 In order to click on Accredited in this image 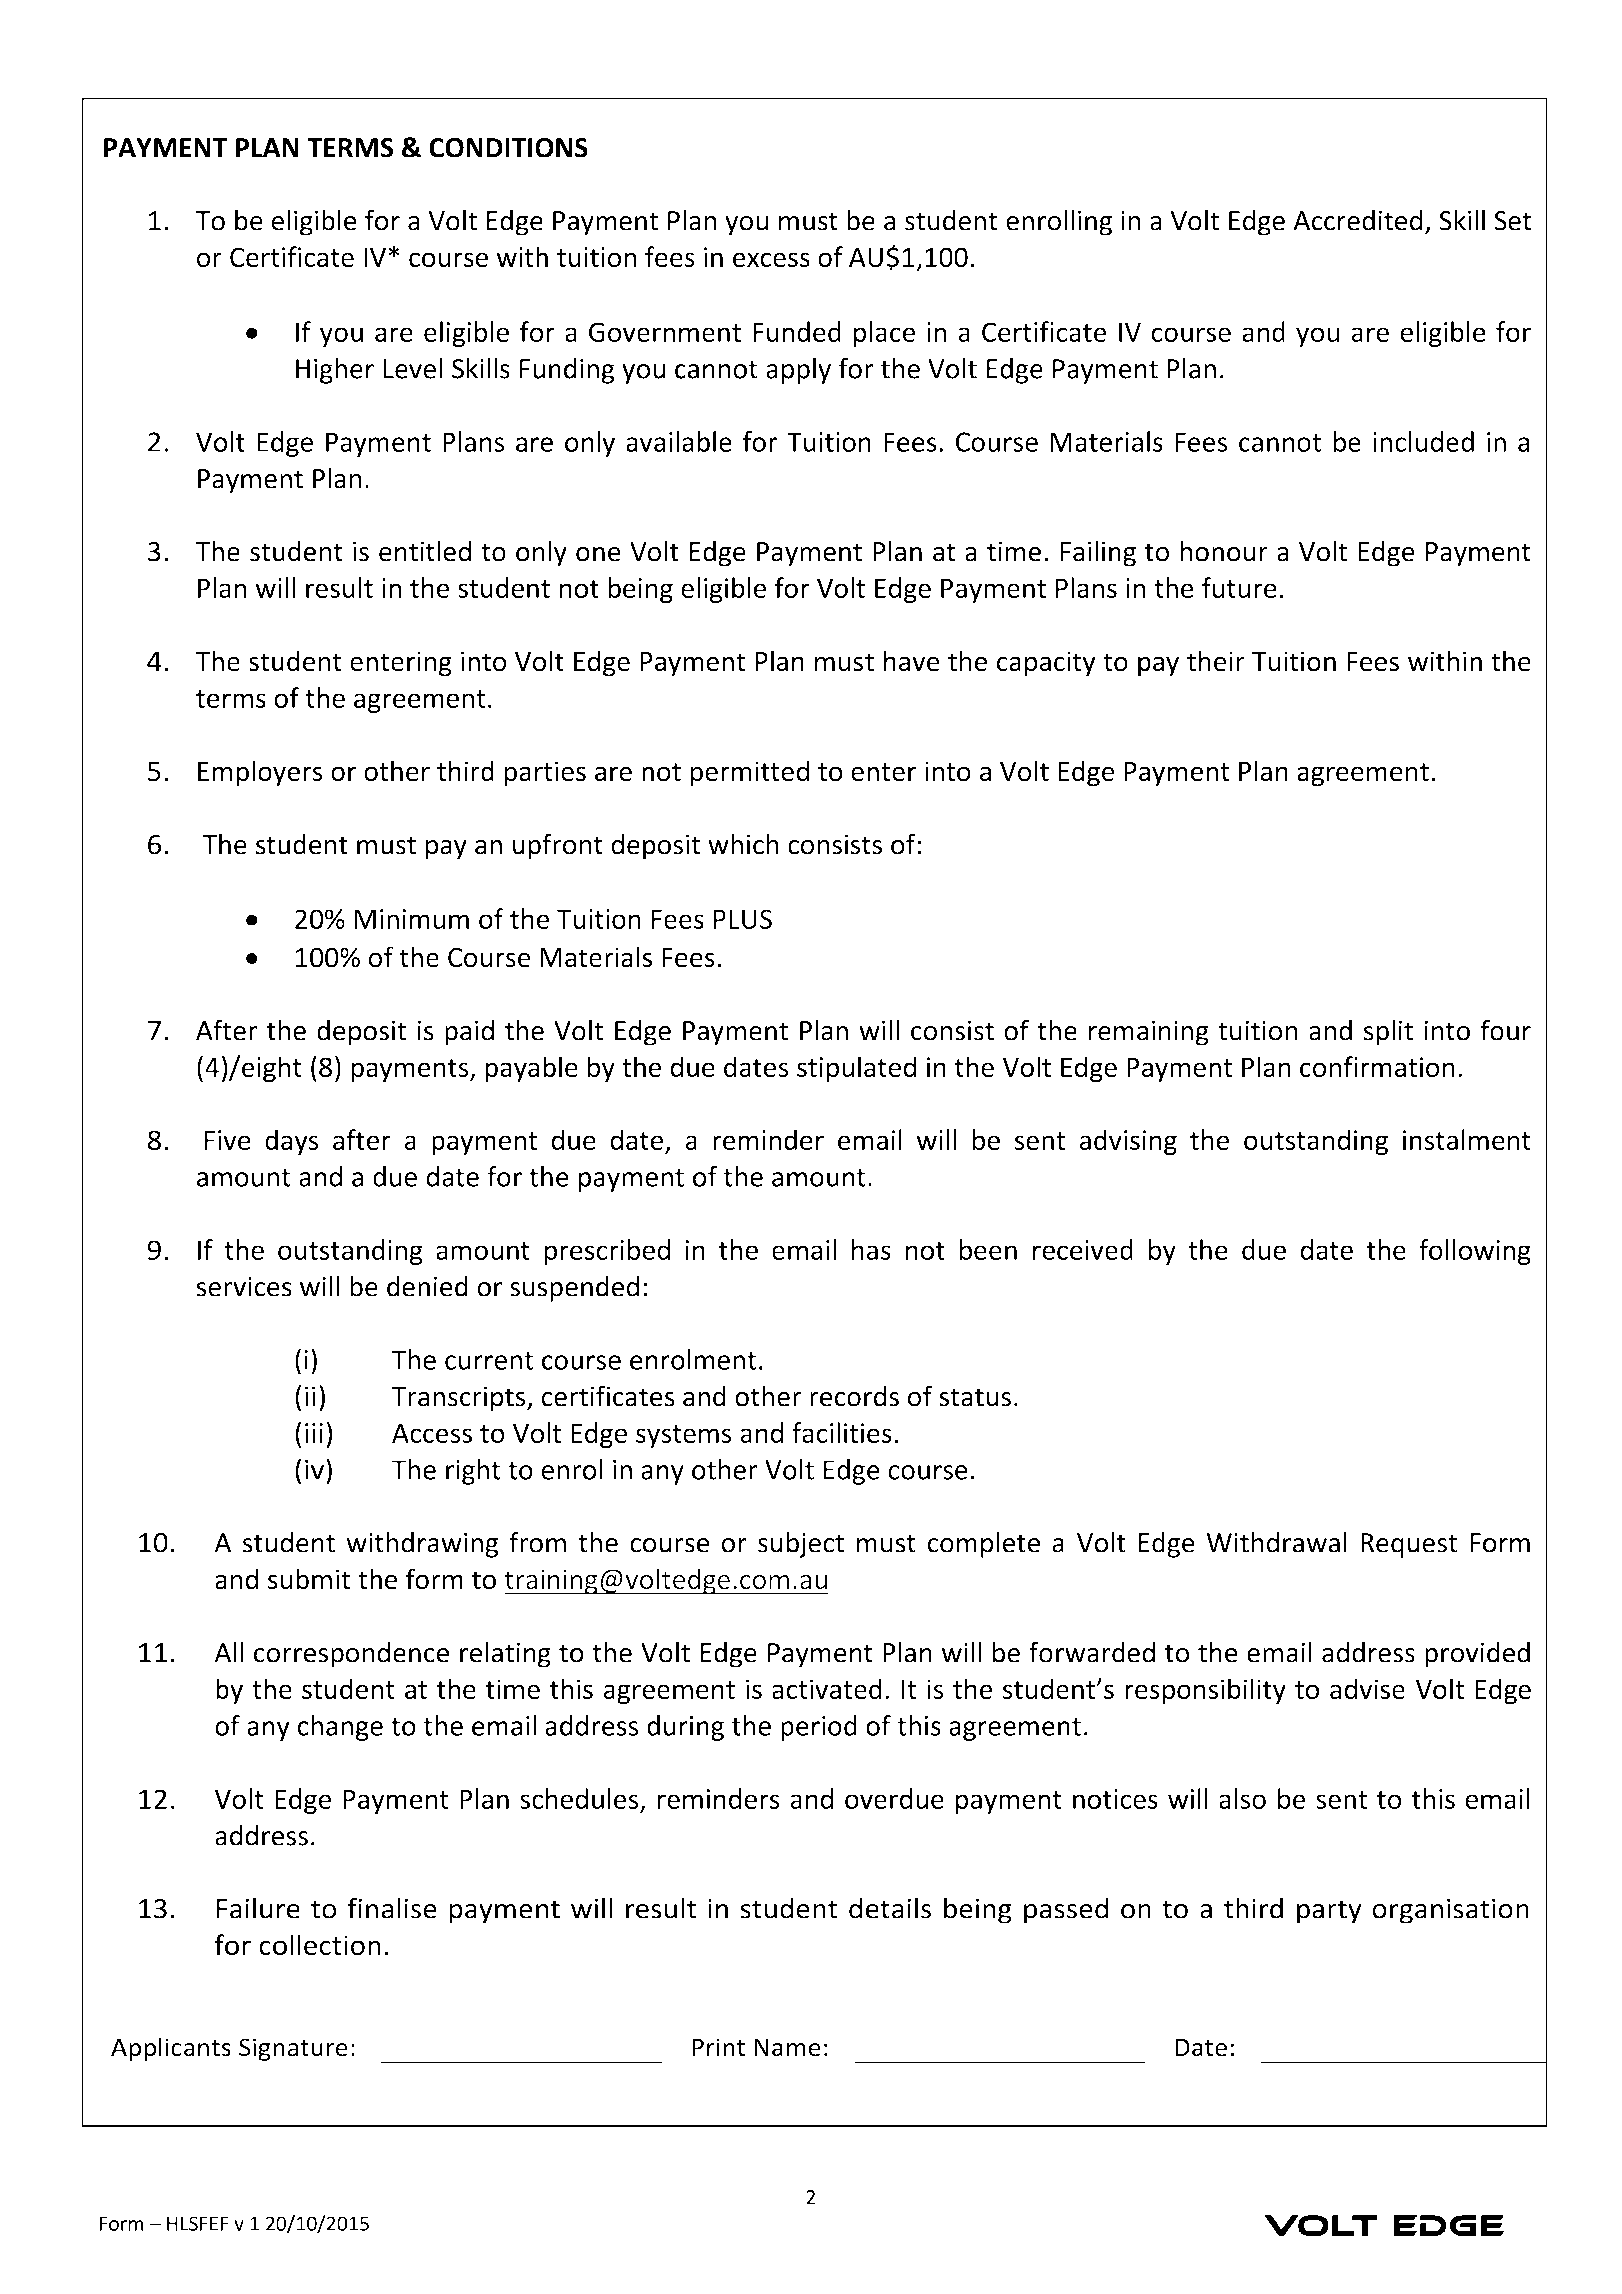, I will do `click(1357, 220)`.
